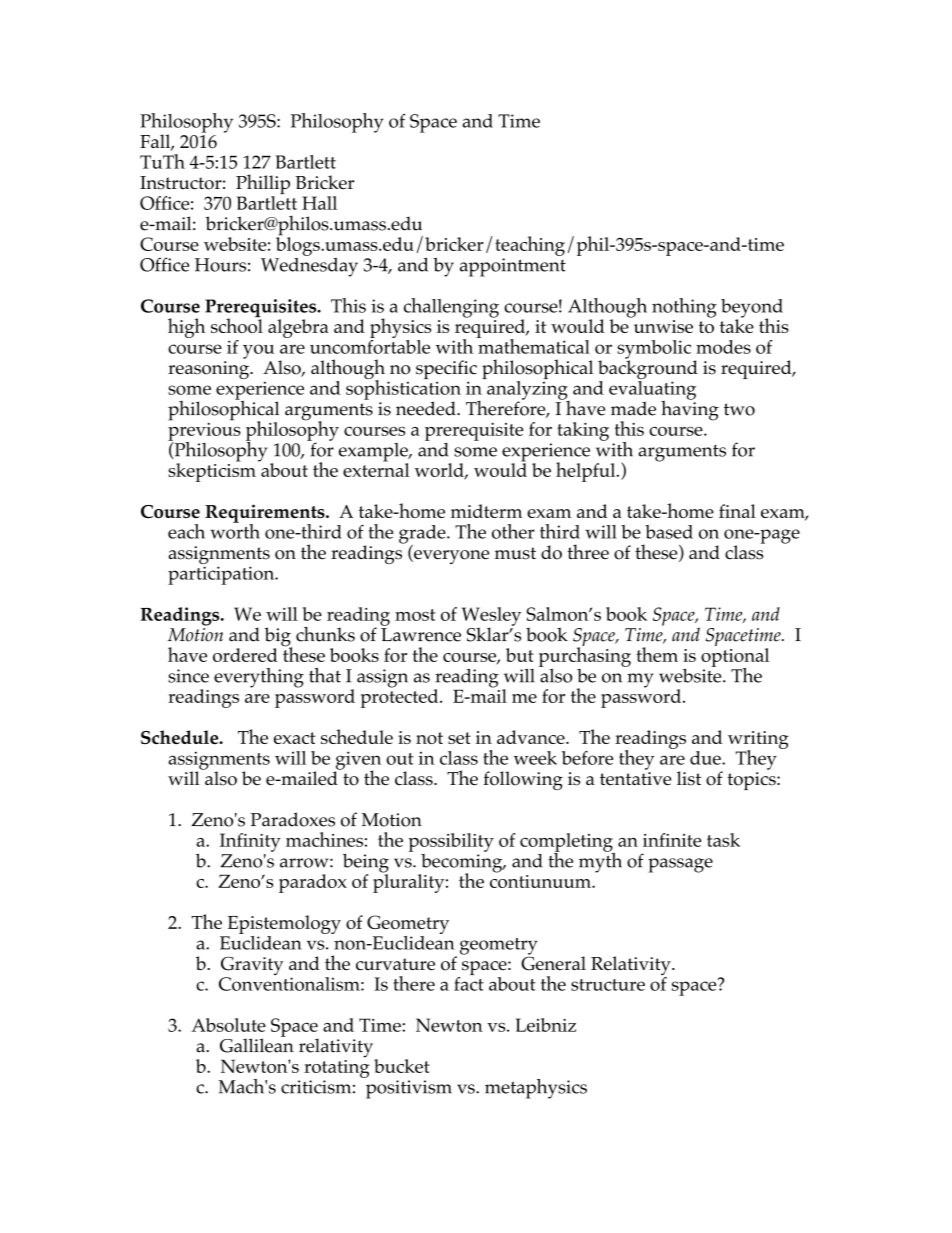  What do you see at coordinates (229, 1025) in the screenshot?
I see `Absolute` at bounding box center [229, 1025].
